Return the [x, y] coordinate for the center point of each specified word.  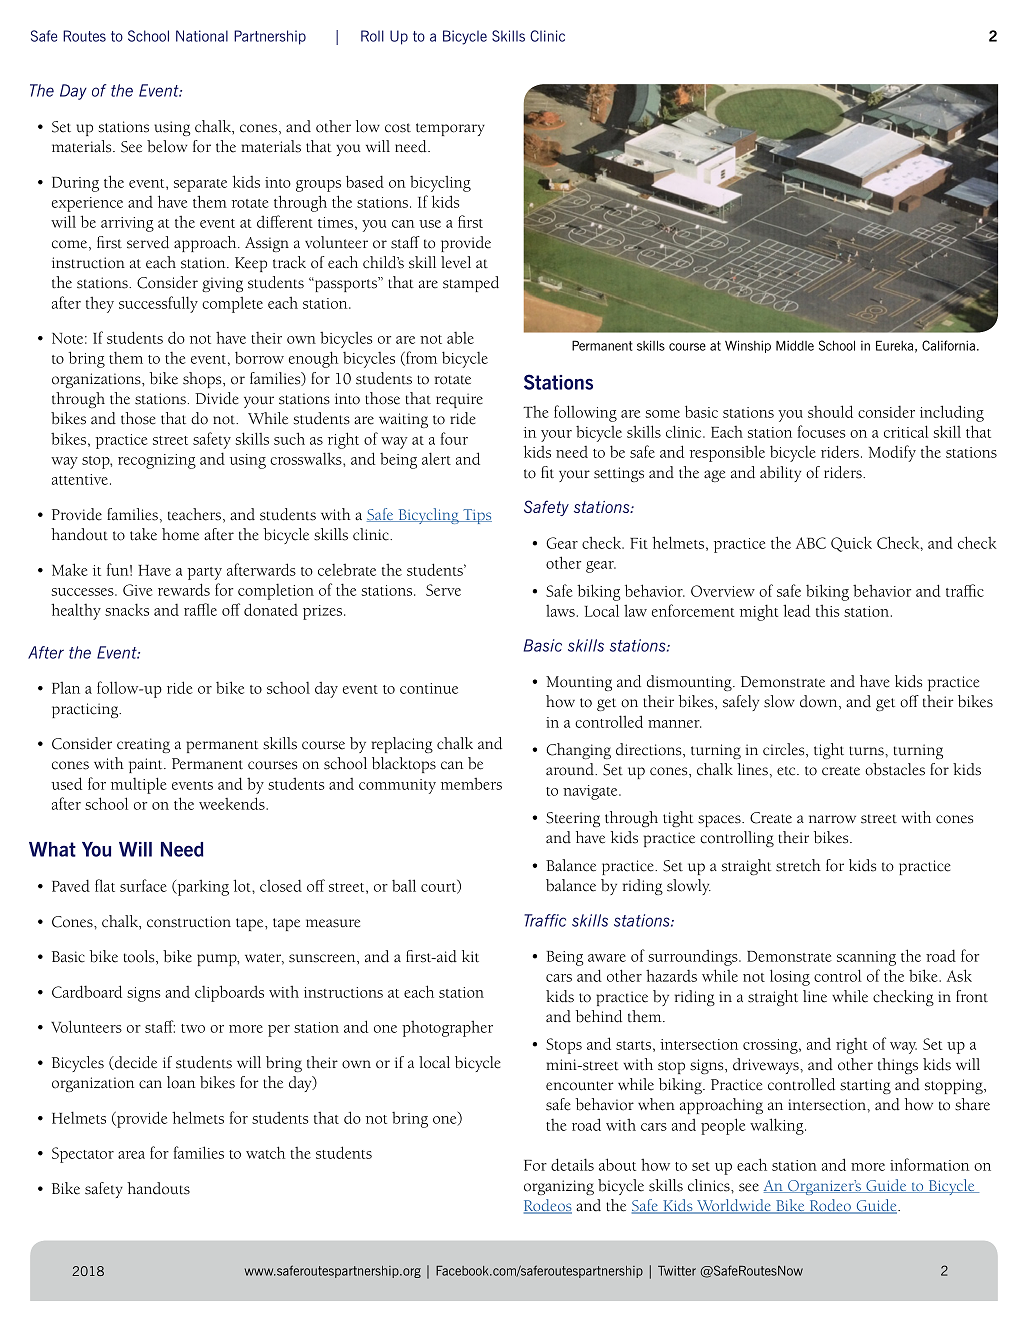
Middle [795, 345]
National [202, 36]
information [929, 1164]
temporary [450, 129]
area [131, 1155]
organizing [559, 1187]
